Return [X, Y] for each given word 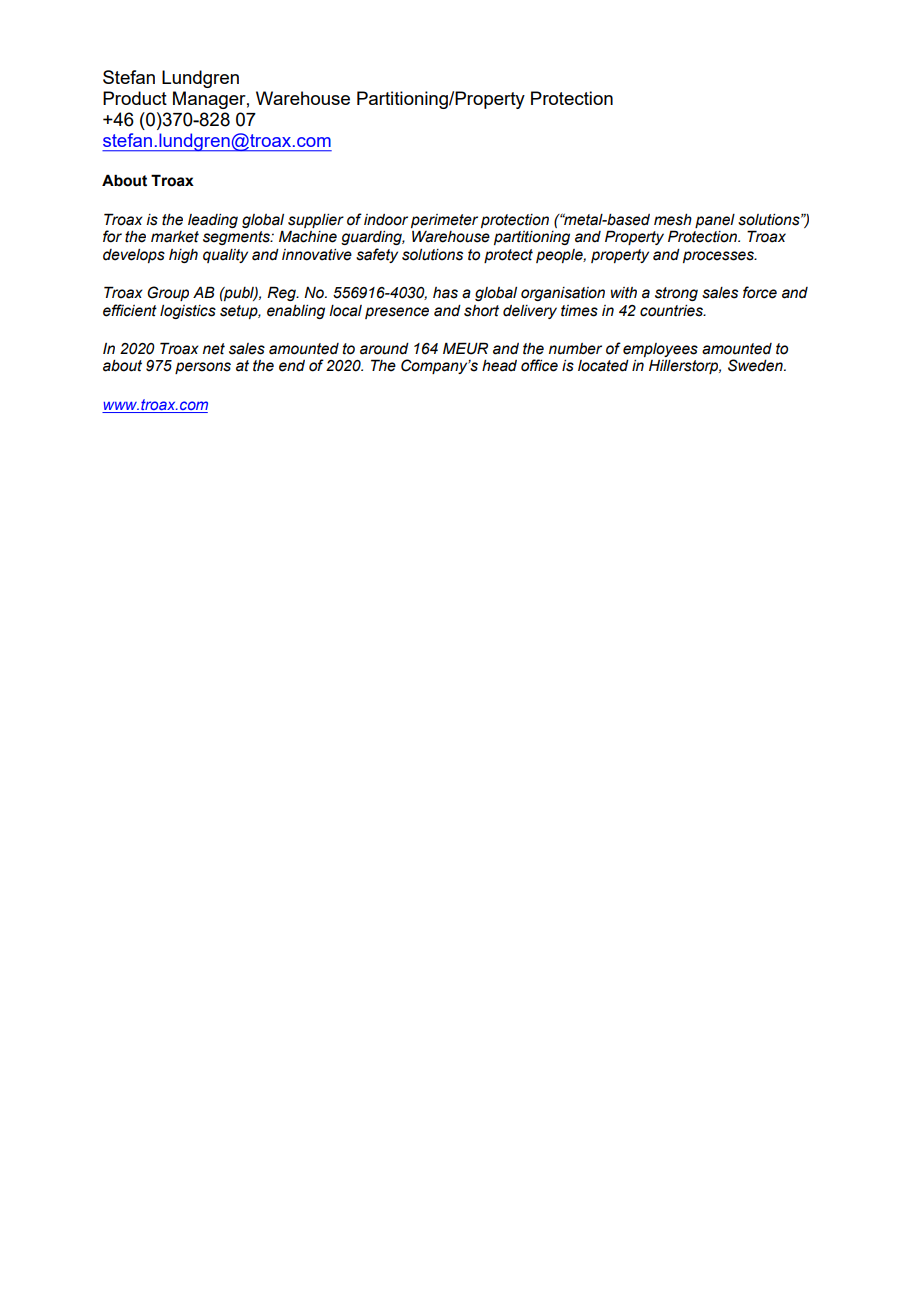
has [445, 293]
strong [676, 294]
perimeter [444, 221]
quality [225, 256]
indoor [386, 220]
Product [135, 98]
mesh [673, 220]
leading [213, 221]
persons [203, 368]
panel [715, 221]
